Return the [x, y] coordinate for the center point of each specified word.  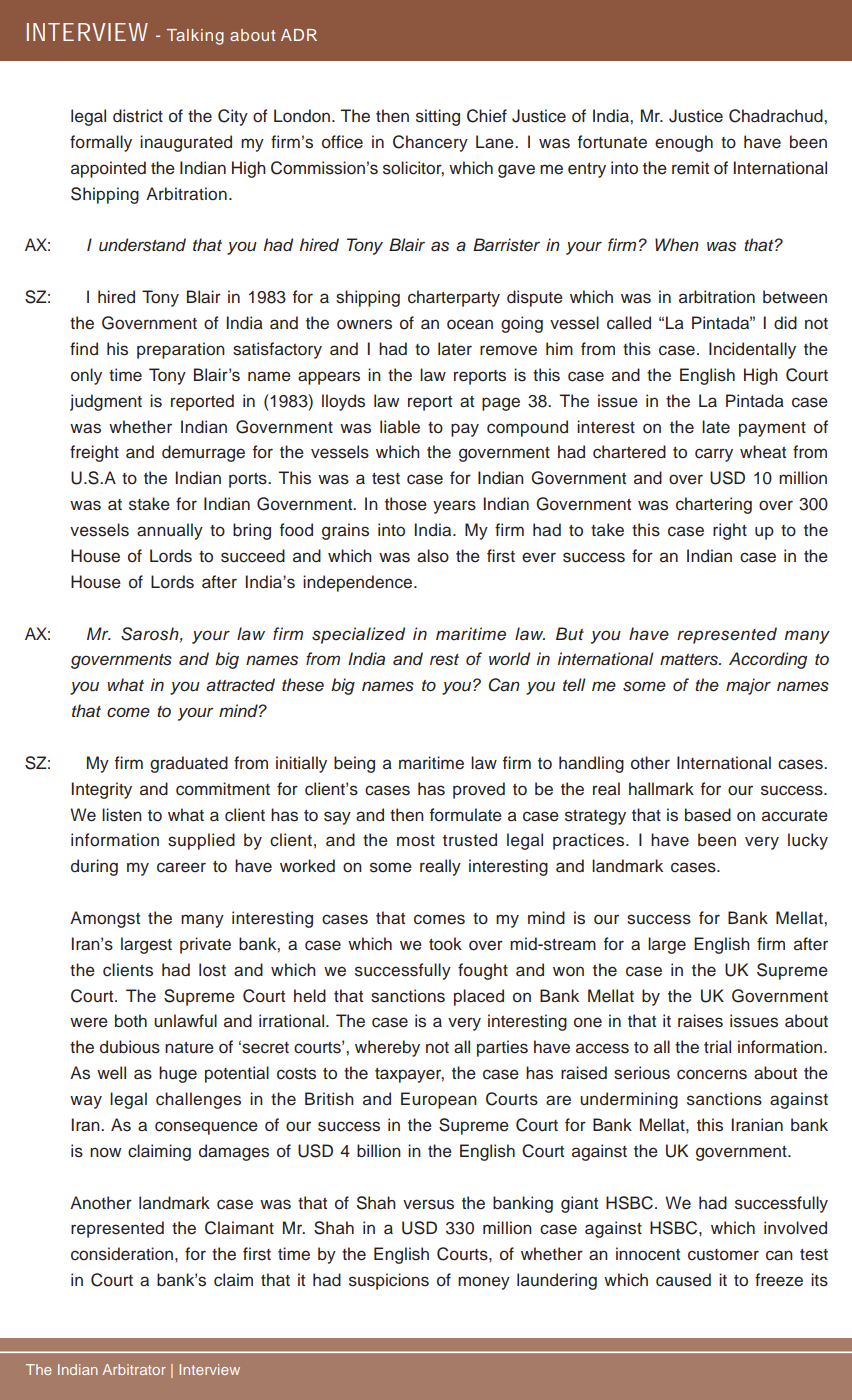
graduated [189, 764]
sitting [438, 117]
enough [684, 143]
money [484, 1283]
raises [700, 1021]
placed [479, 997]
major [748, 686]
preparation [181, 350]
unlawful [185, 1021]
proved [479, 790]
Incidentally [752, 350]
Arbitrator [134, 1369]
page [501, 404]
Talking [195, 37]
